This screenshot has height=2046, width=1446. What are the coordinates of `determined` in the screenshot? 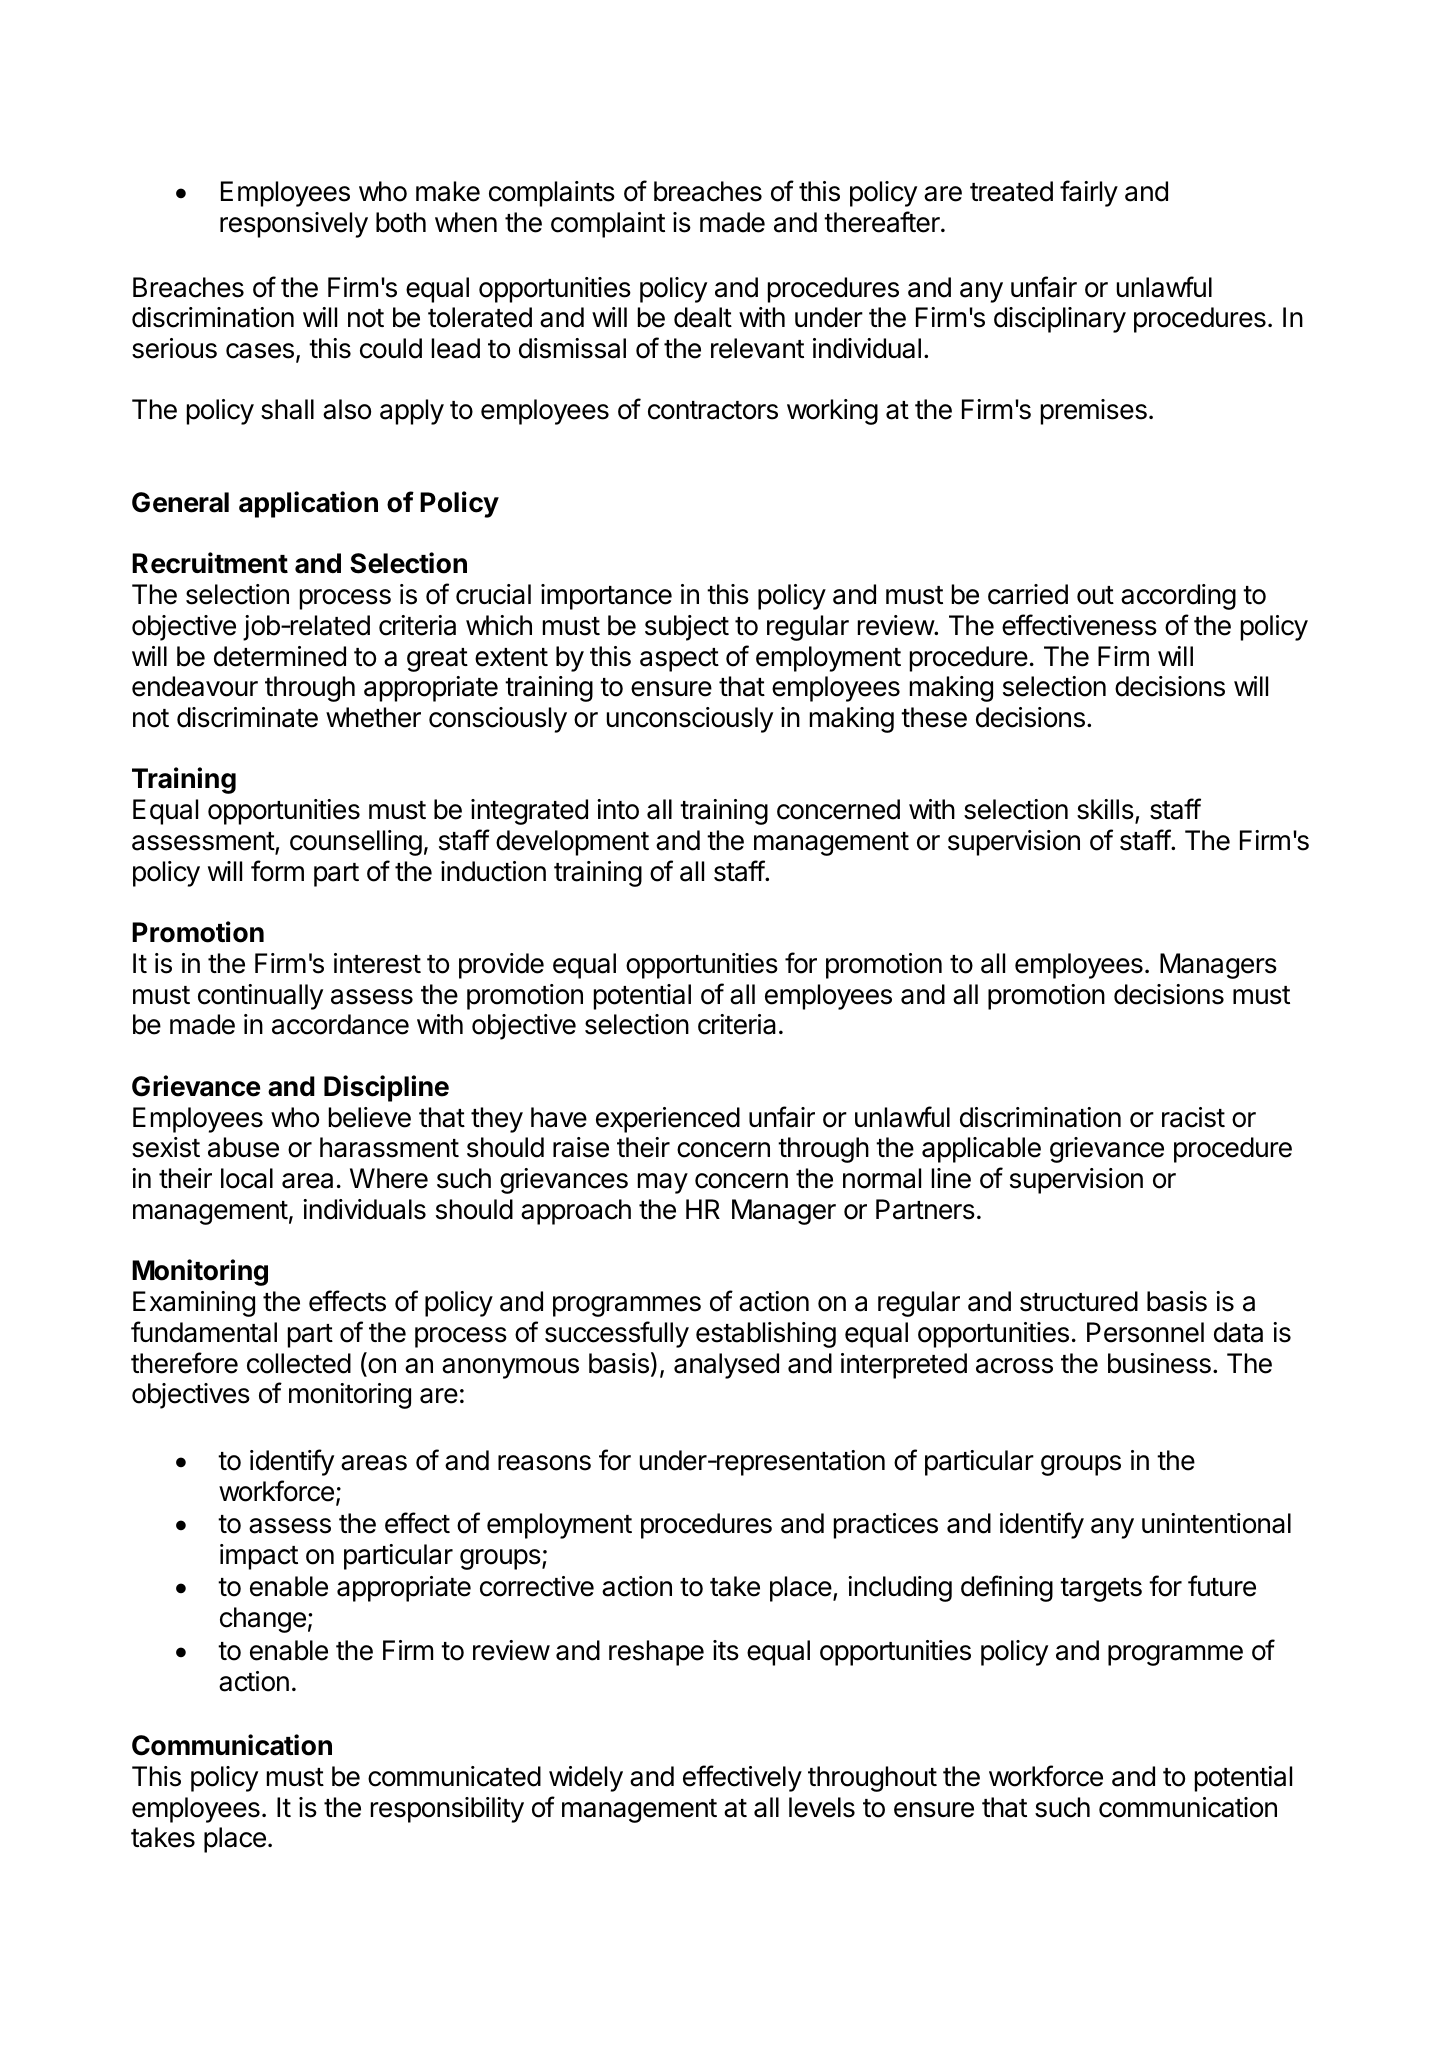 It's located at (280, 656).
